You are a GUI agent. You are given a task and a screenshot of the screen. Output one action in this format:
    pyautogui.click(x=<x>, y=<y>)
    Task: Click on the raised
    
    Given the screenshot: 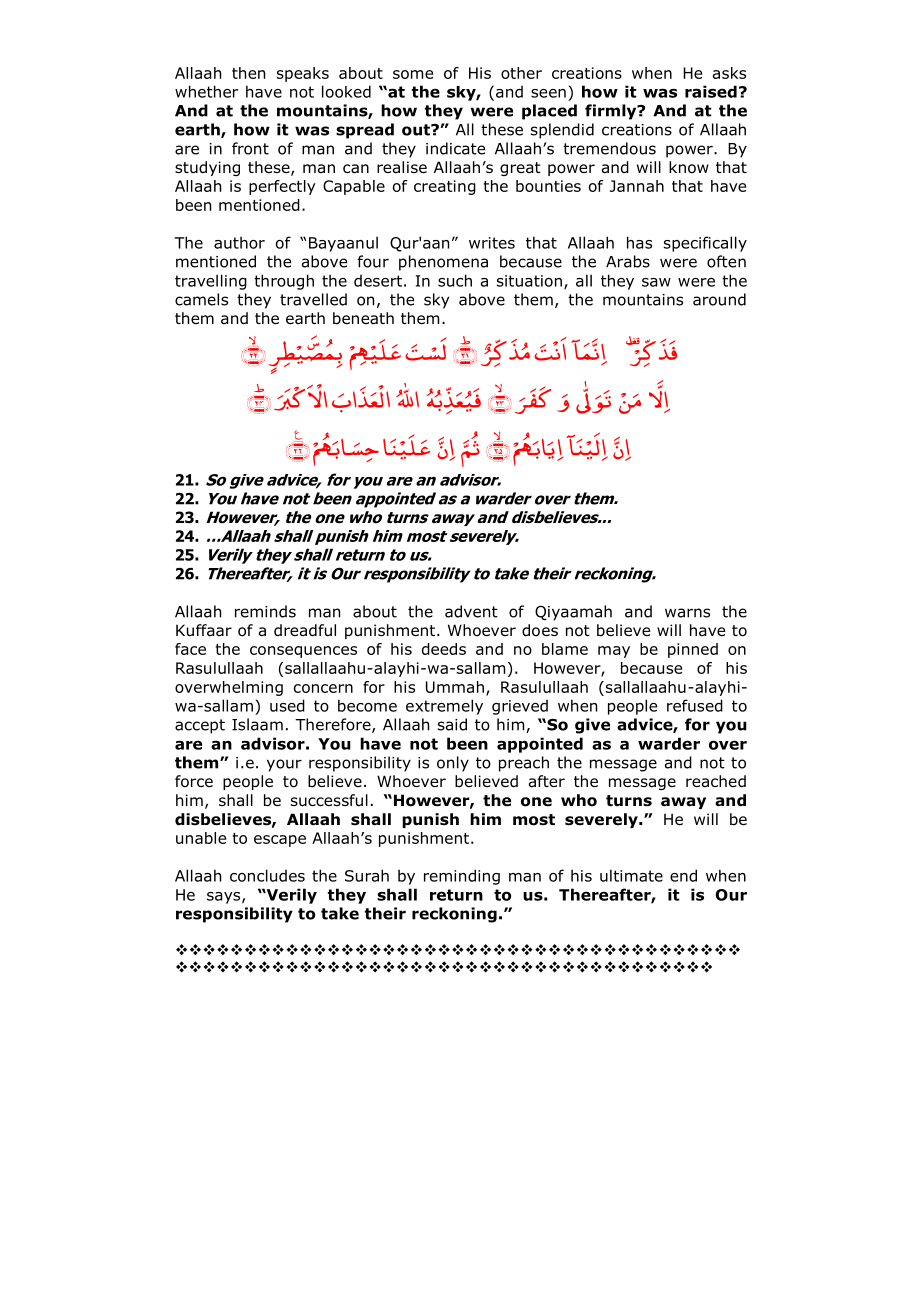 What is the action you would take?
    pyautogui.click(x=711, y=91)
